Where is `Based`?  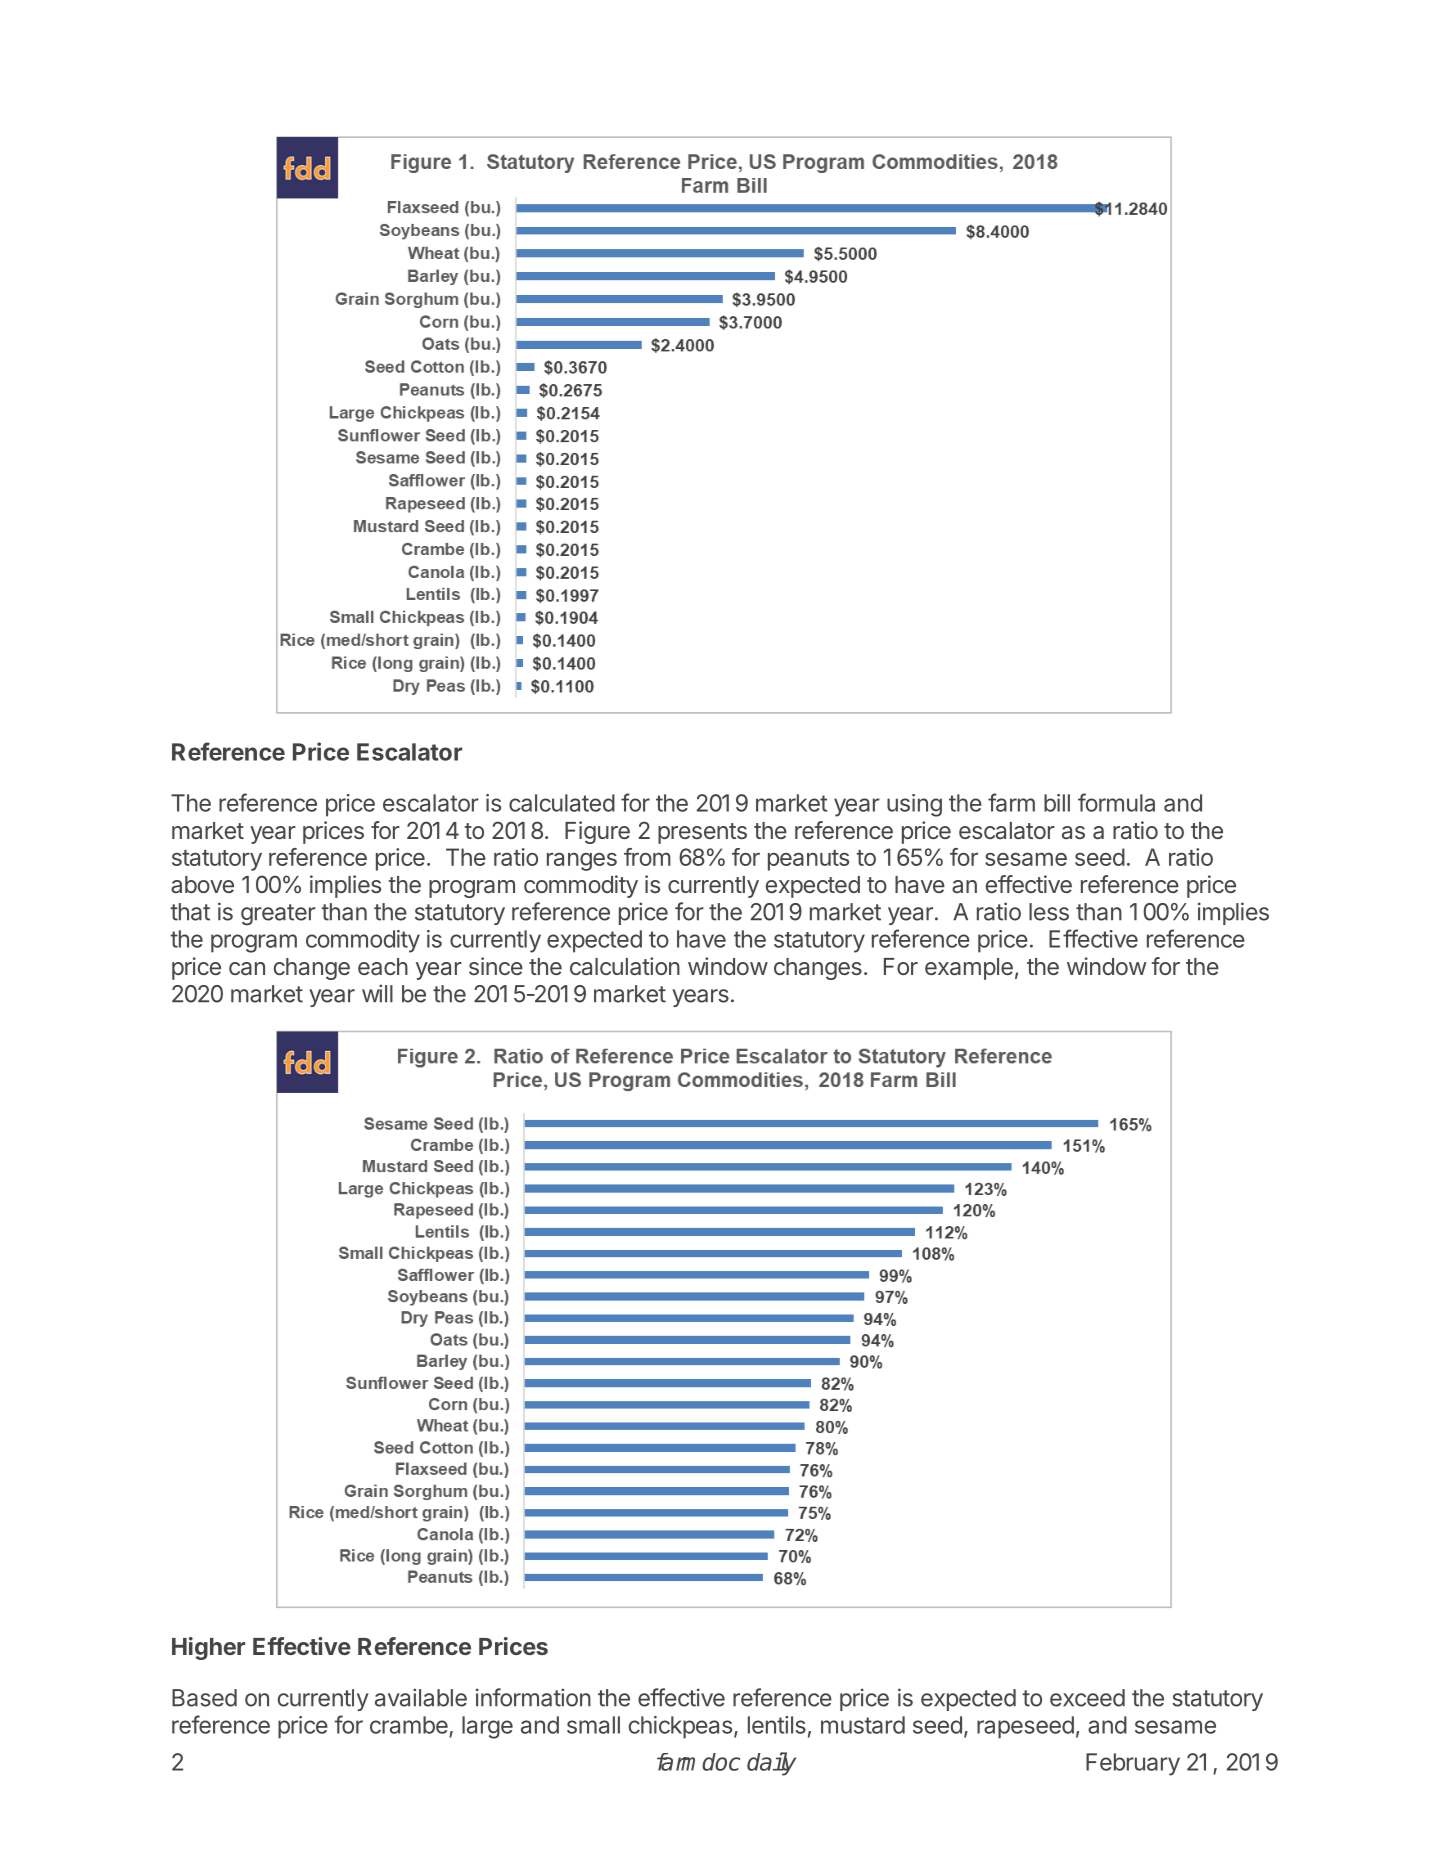 Based is located at coordinates (204, 1698).
